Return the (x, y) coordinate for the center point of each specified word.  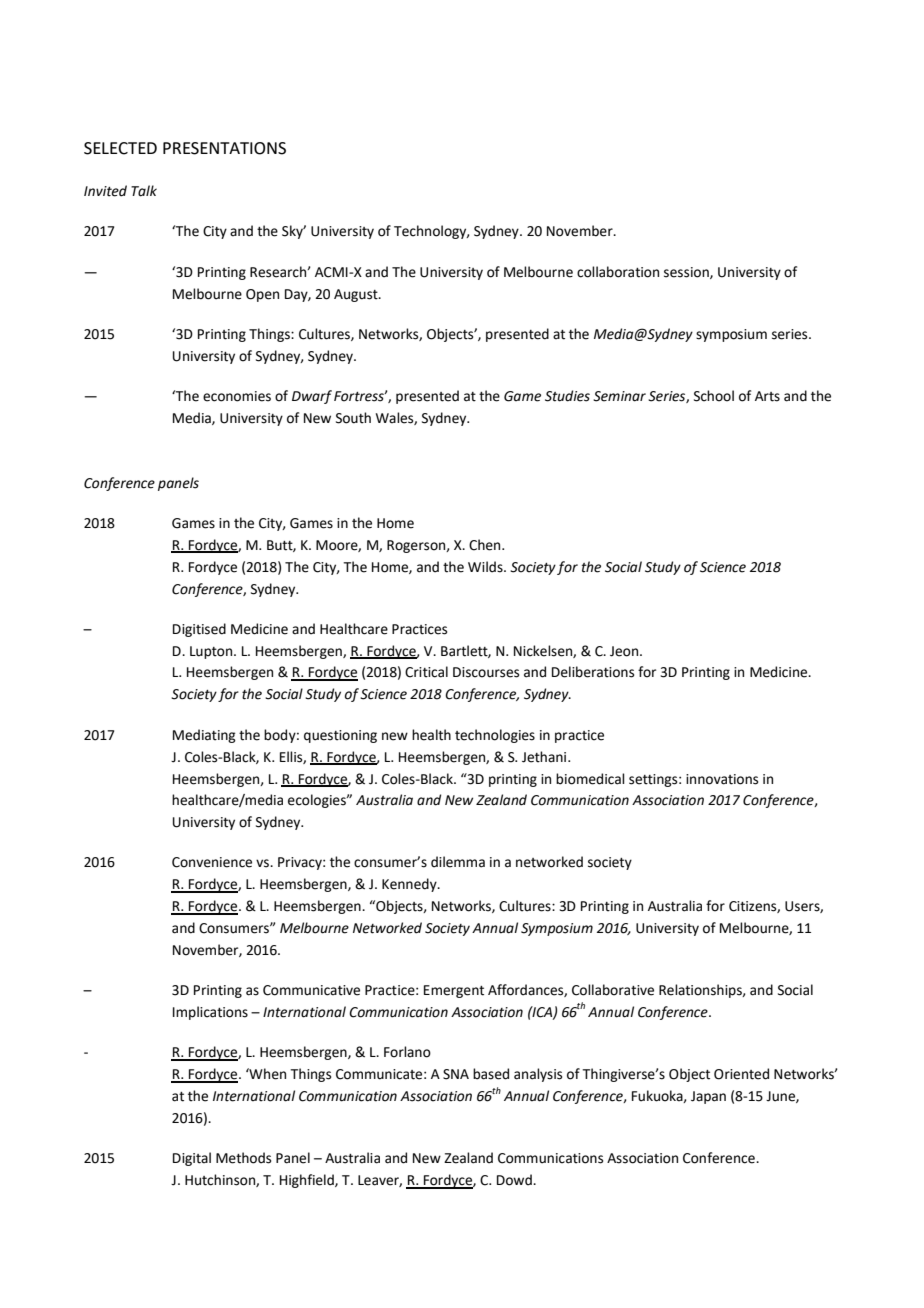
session (687, 273)
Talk (144, 191)
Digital (192, 1159)
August (357, 295)
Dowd (515, 1180)
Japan (708, 1097)
